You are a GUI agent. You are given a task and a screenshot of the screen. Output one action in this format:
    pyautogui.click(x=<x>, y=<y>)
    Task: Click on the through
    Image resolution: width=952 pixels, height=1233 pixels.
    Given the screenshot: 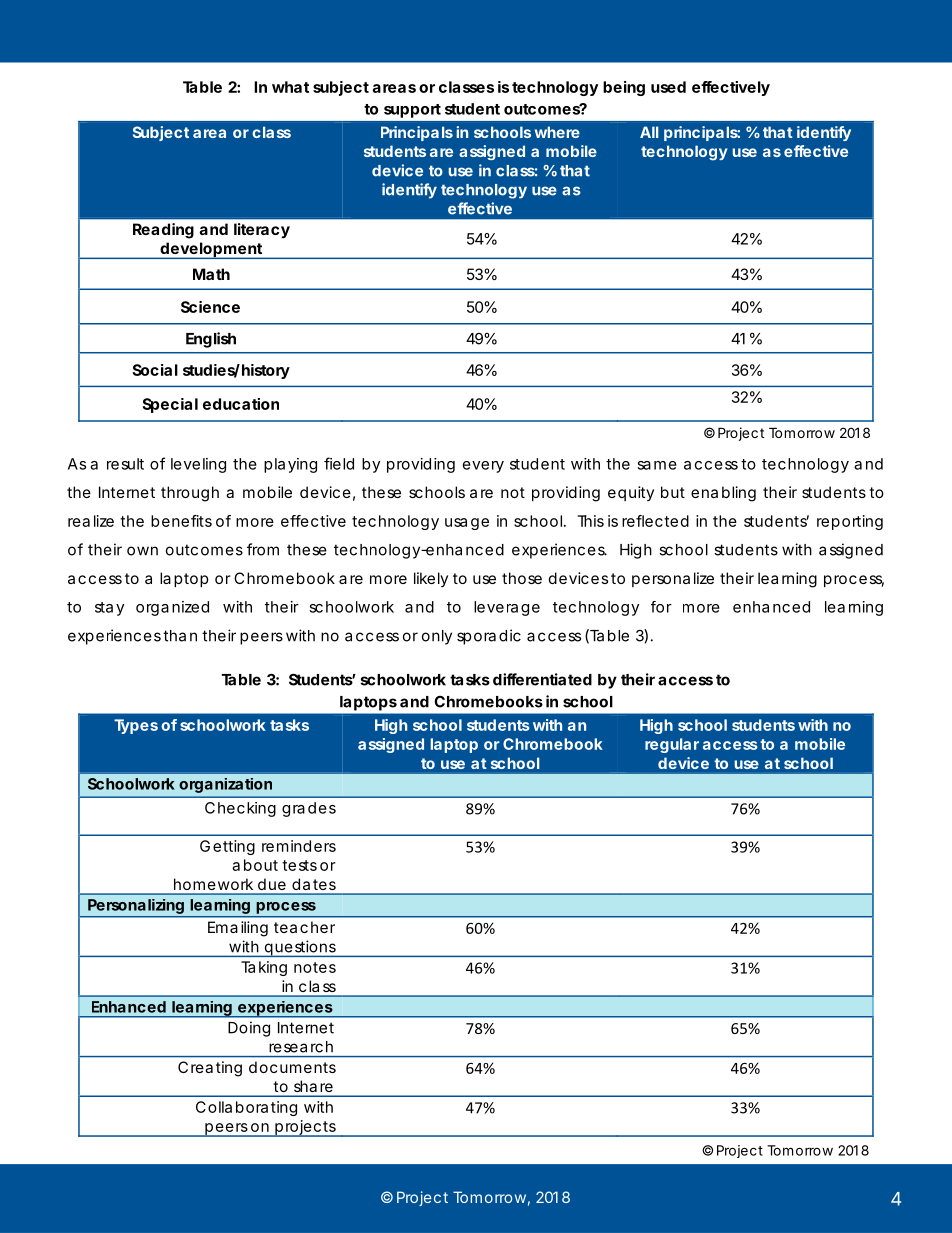 What is the action you would take?
    pyautogui.click(x=190, y=494)
